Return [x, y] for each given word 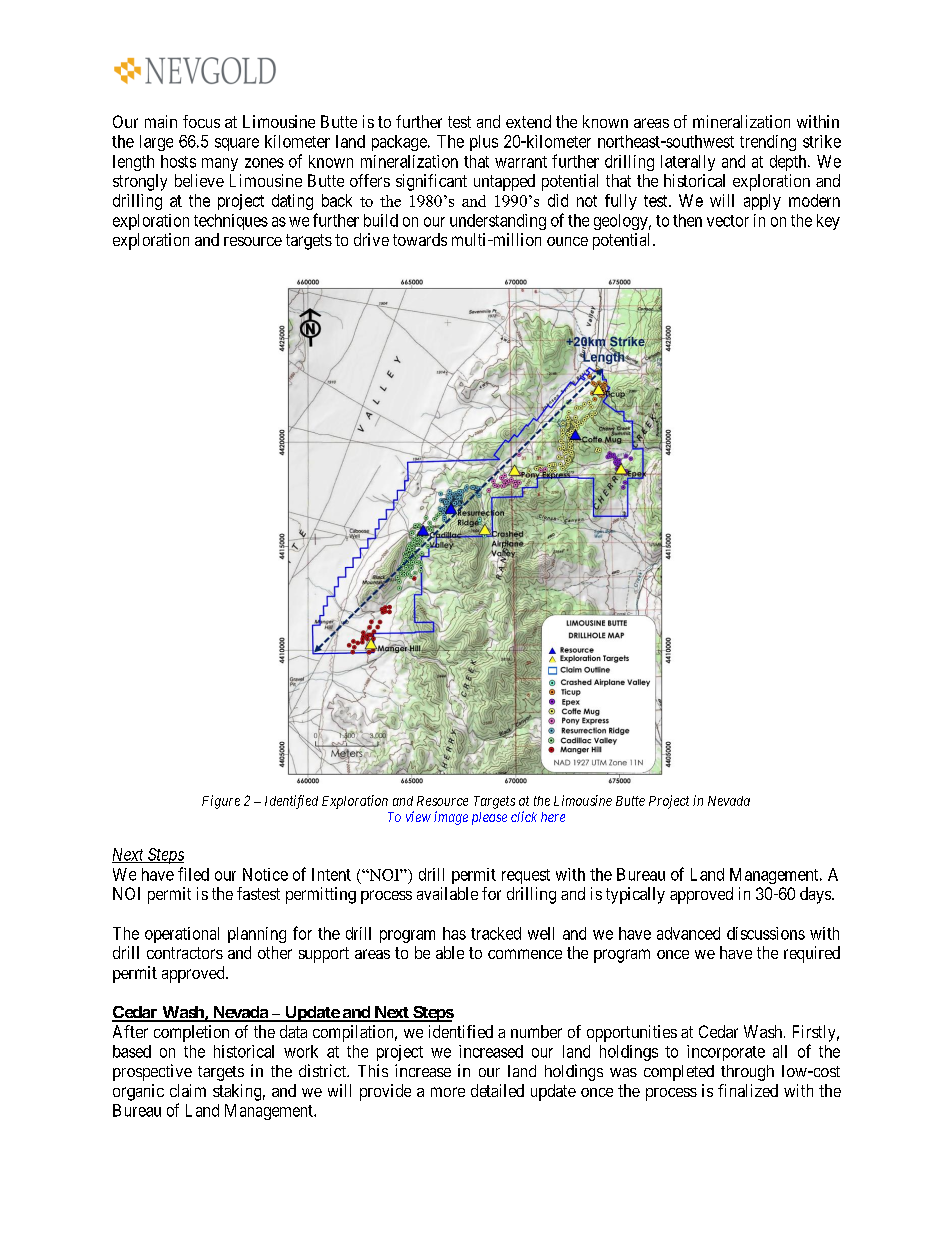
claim [188, 1090]
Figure [221, 802]
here [553, 817]
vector [728, 221]
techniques [231, 222]
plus [484, 143]
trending [768, 143]
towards [420, 239]
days [816, 895]
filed [193, 874]
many [220, 164]
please [489, 818]
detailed [497, 1090]
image [451, 818]
